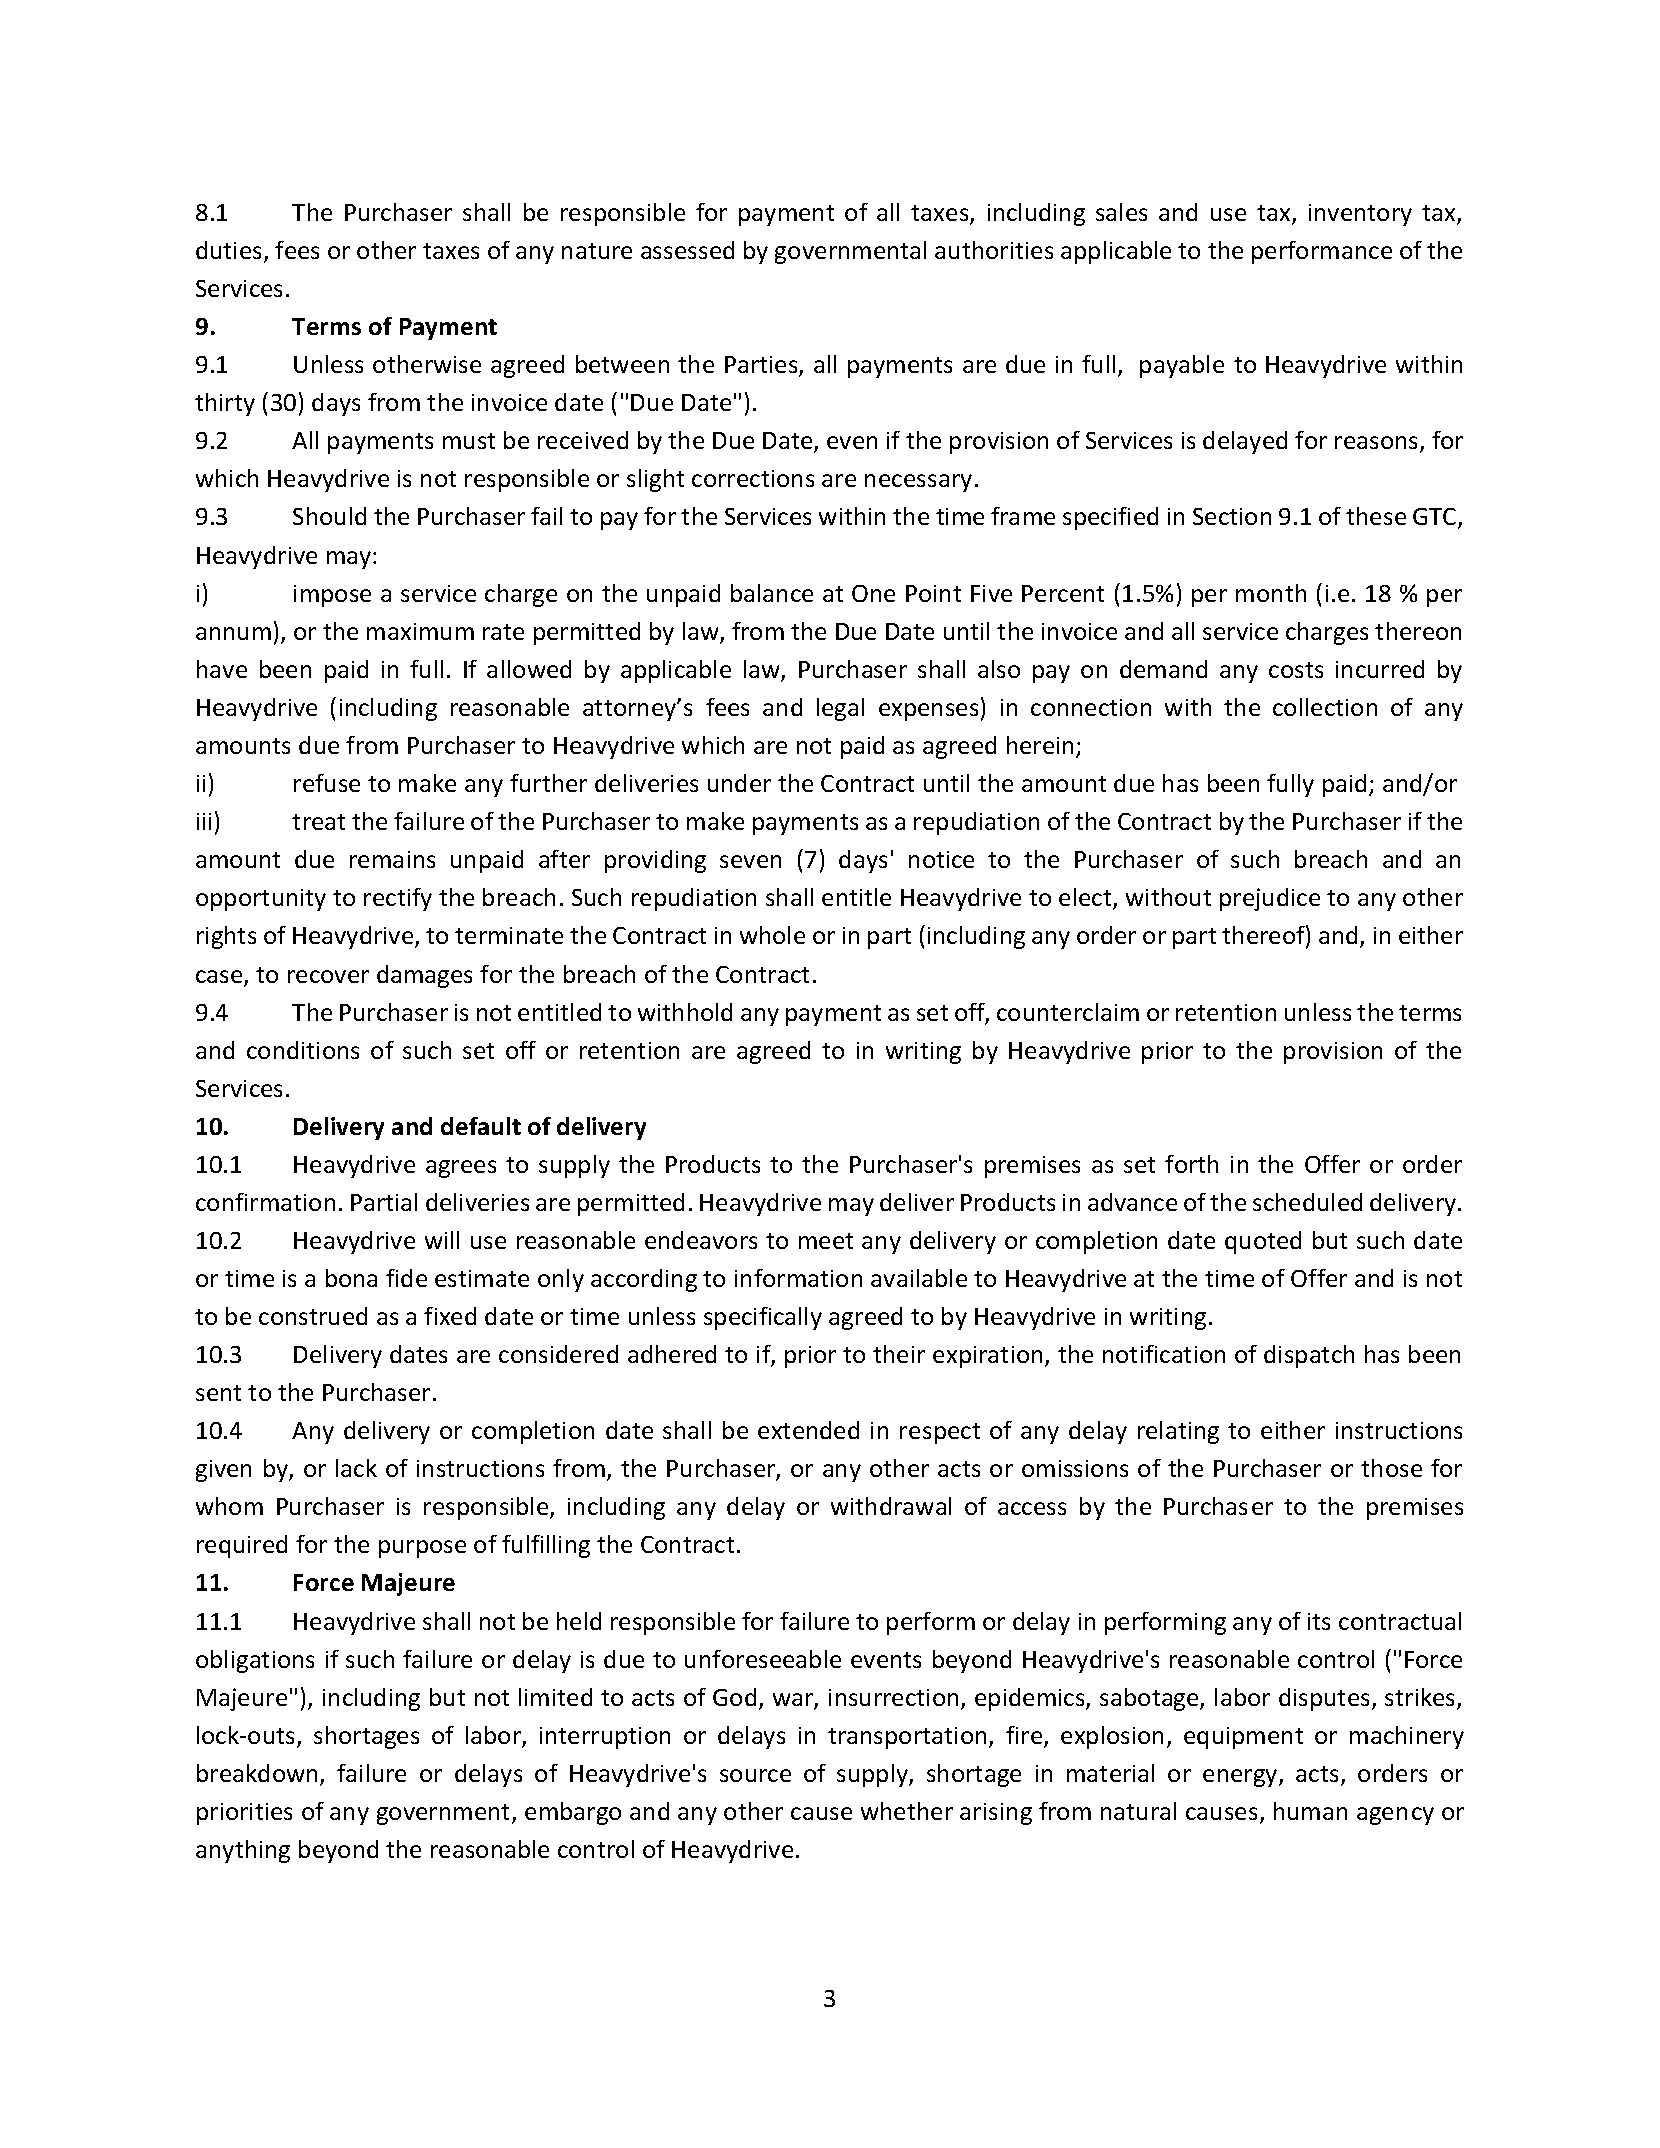 The width and height of the screenshot is (1660, 2148). I want to click on whole, so click(772, 935).
